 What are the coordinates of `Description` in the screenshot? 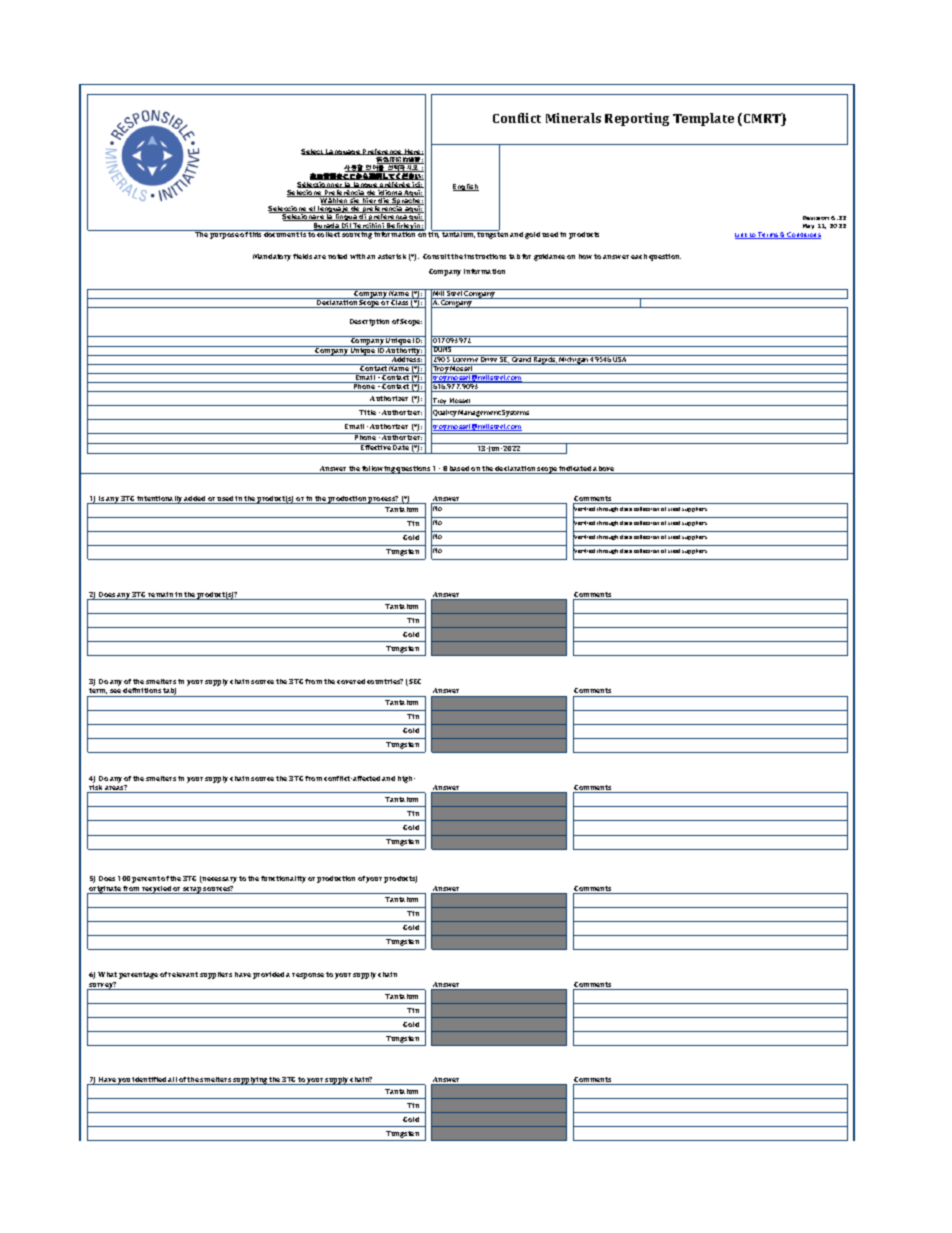 It's located at (369, 322).
